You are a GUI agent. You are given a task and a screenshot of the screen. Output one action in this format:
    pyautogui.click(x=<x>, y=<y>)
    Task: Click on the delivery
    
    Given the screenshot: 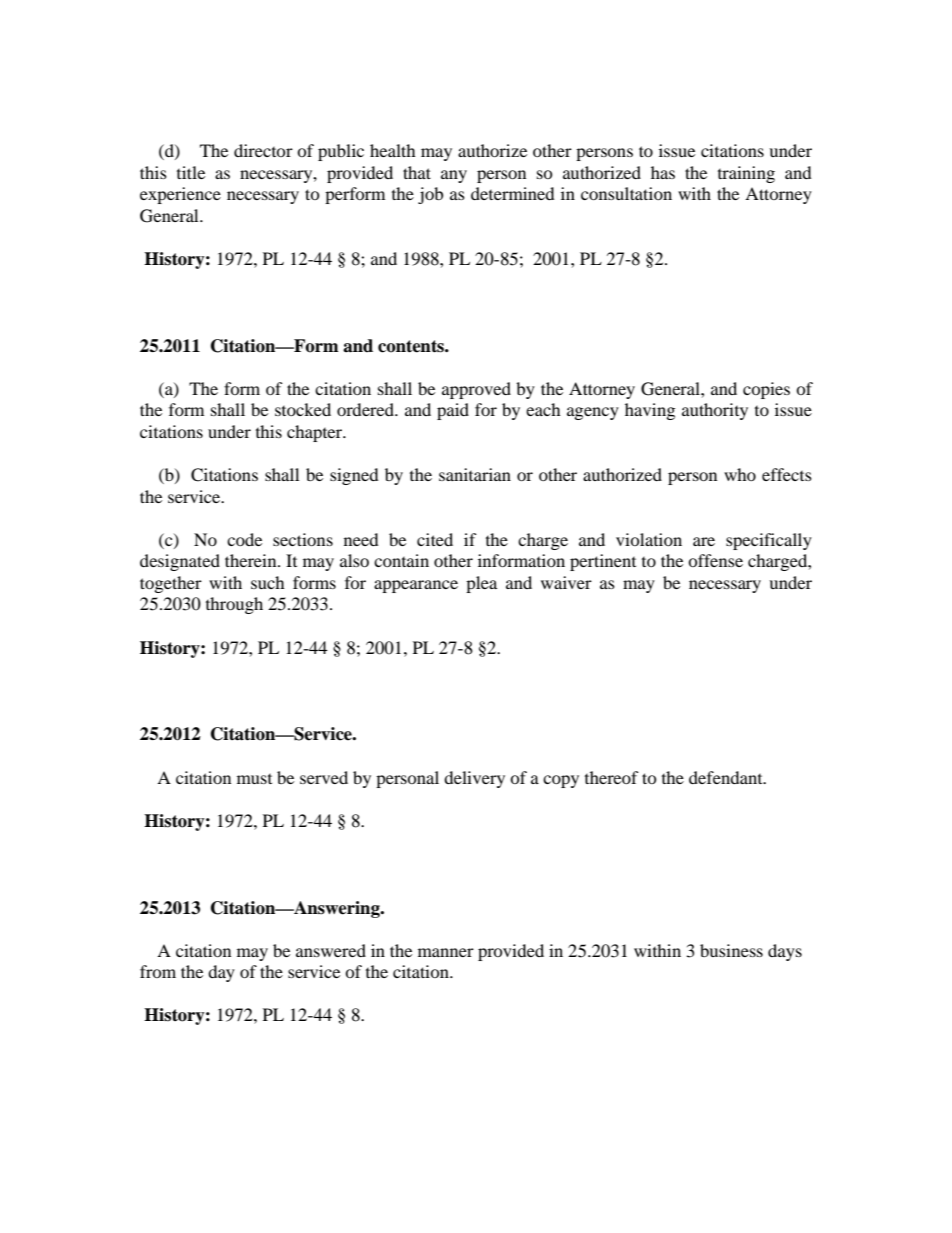 What is the action you would take?
    pyautogui.click(x=474, y=779)
